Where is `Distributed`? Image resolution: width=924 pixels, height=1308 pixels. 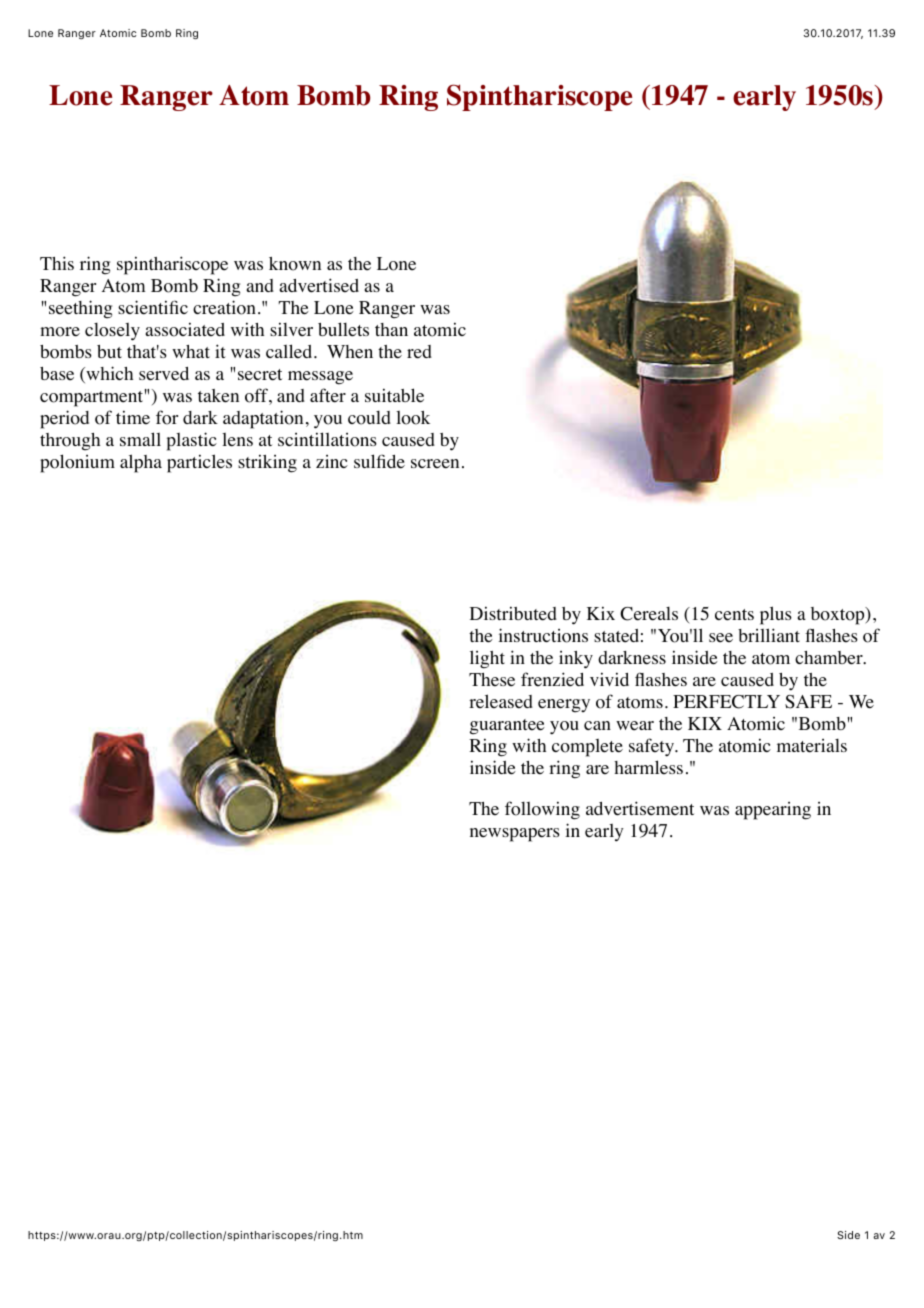 Distributed is located at coordinates (513, 613).
